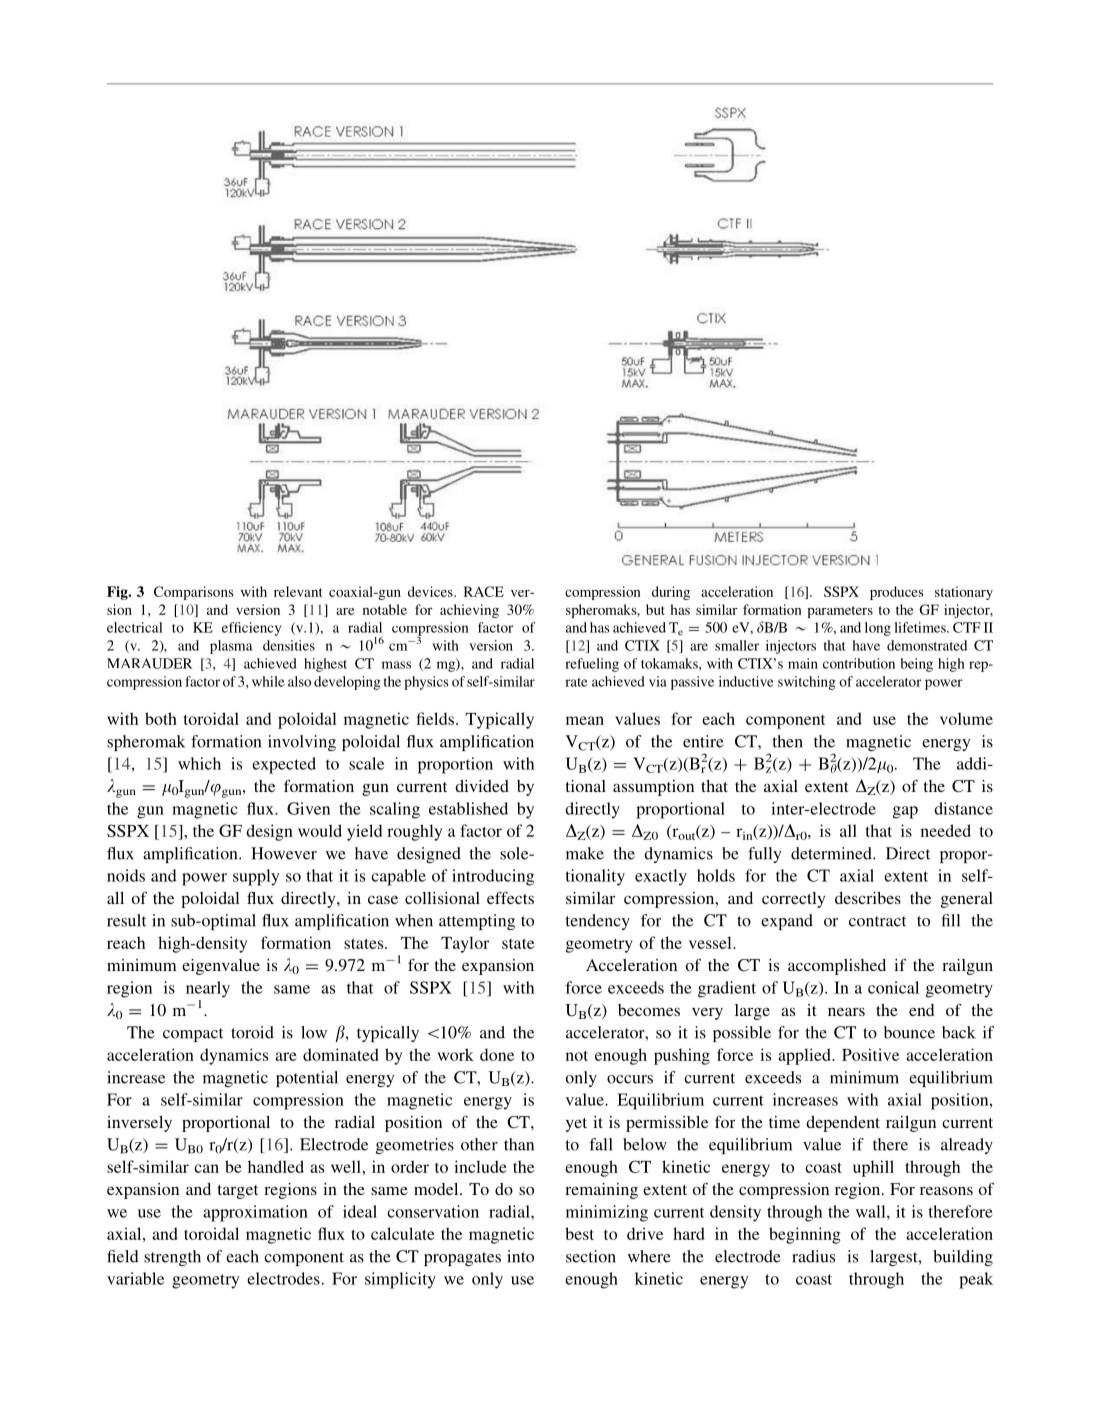 The width and height of the screenshot is (1100, 1424). What do you see at coordinates (893, 987) in the screenshot?
I see `conical` at bounding box center [893, 987].
